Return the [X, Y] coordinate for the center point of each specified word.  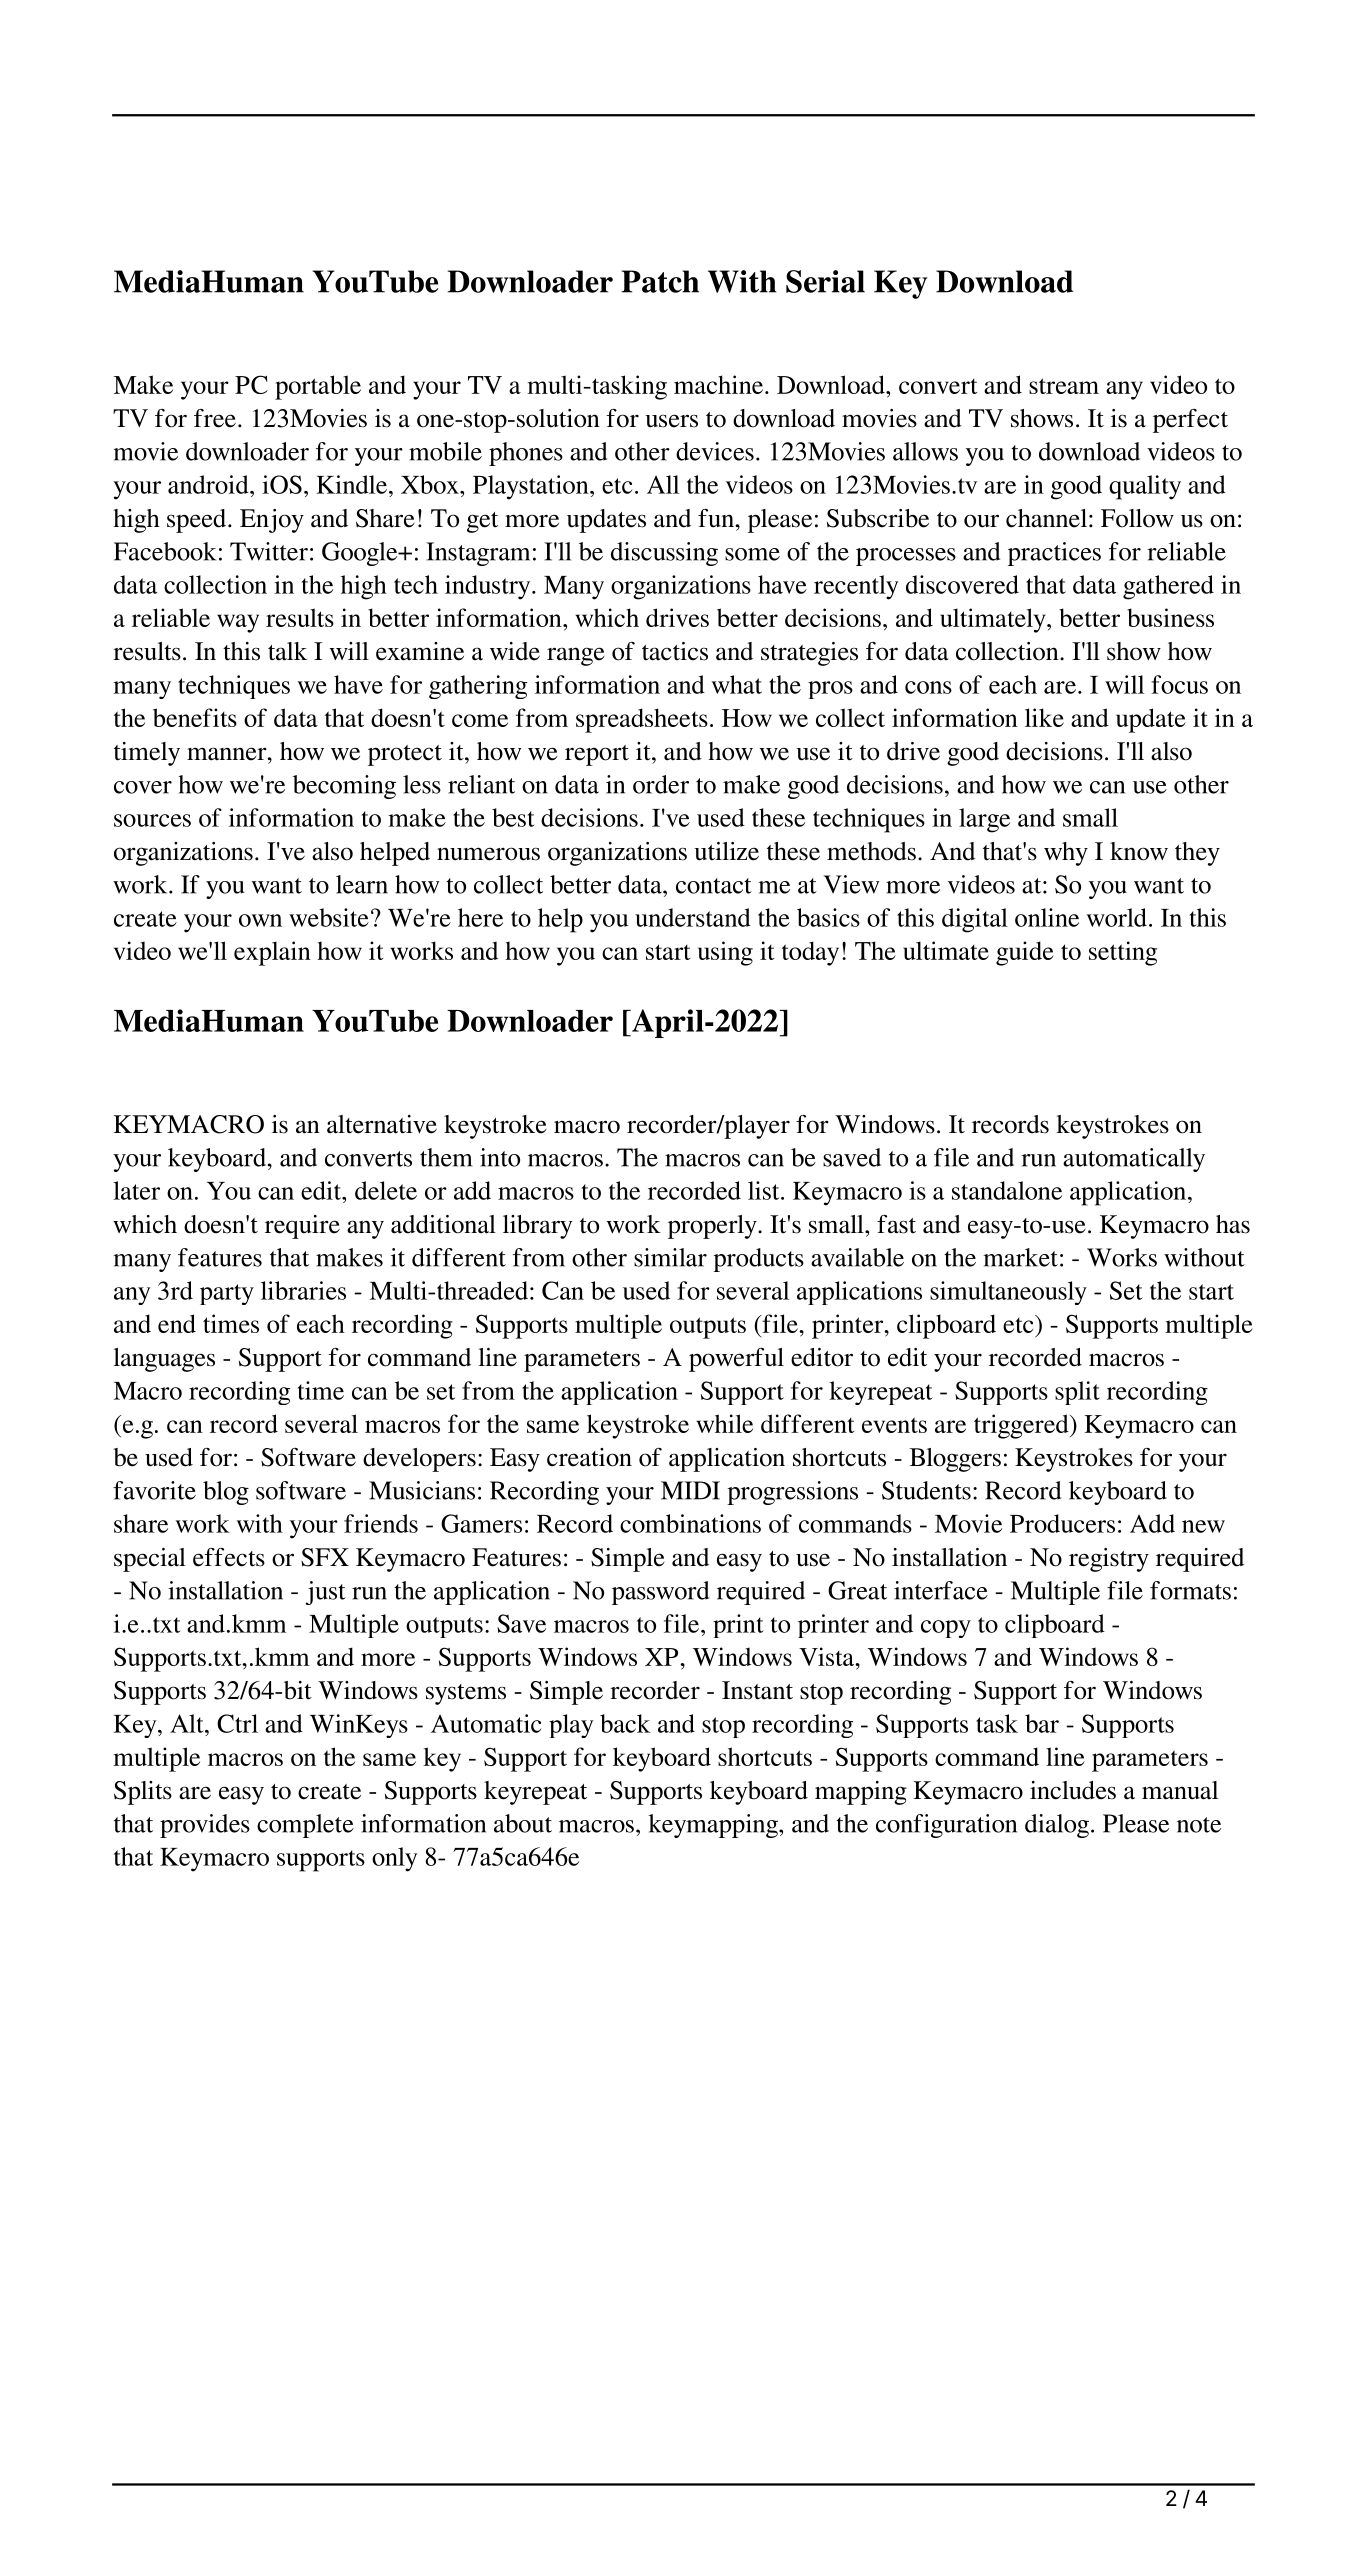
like [1044, 717]
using [725, 953]
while [725, 1423]
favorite [154, 1490]
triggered [1022, 1426]
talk [287, 651]
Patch [660, 281]
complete [305, 1826]
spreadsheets [642, 720]
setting [1123, 953]
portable [318, 387]
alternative [382, 1124]
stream [1064, 386]
